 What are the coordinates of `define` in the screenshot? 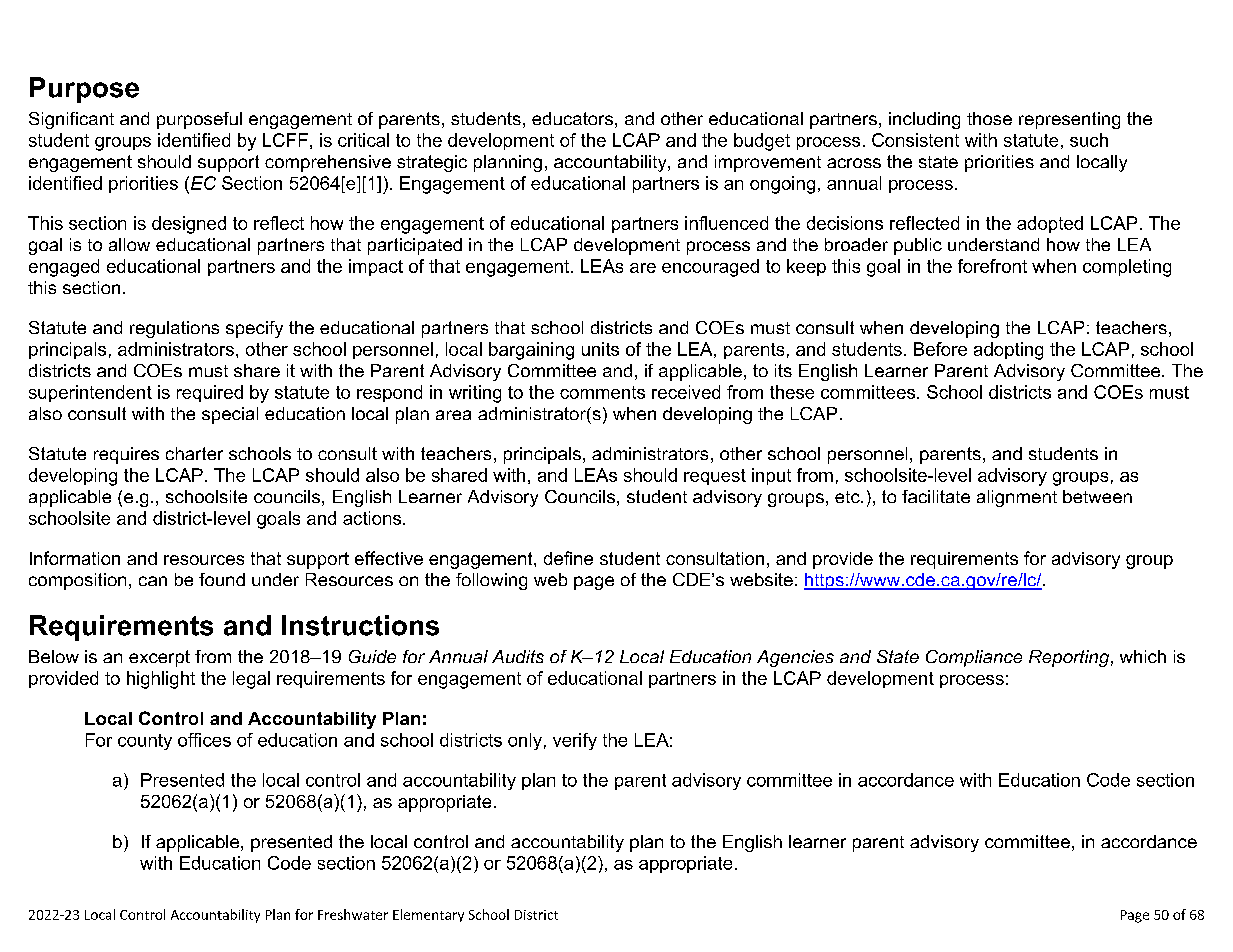 It's located at (568, 558).
